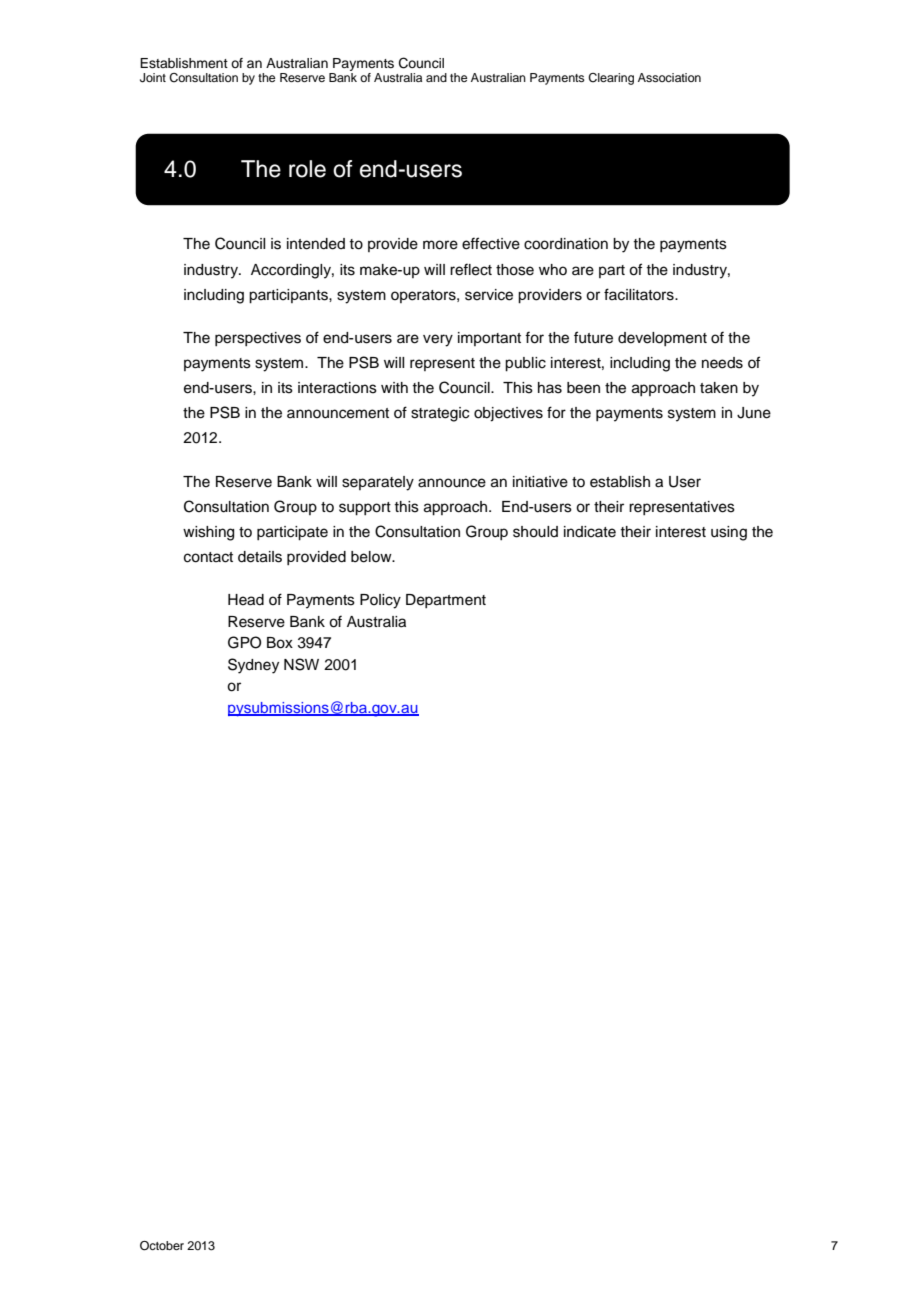  Describe the element at coordinates (440, 414) in the page. I see `strategic` at that location.
